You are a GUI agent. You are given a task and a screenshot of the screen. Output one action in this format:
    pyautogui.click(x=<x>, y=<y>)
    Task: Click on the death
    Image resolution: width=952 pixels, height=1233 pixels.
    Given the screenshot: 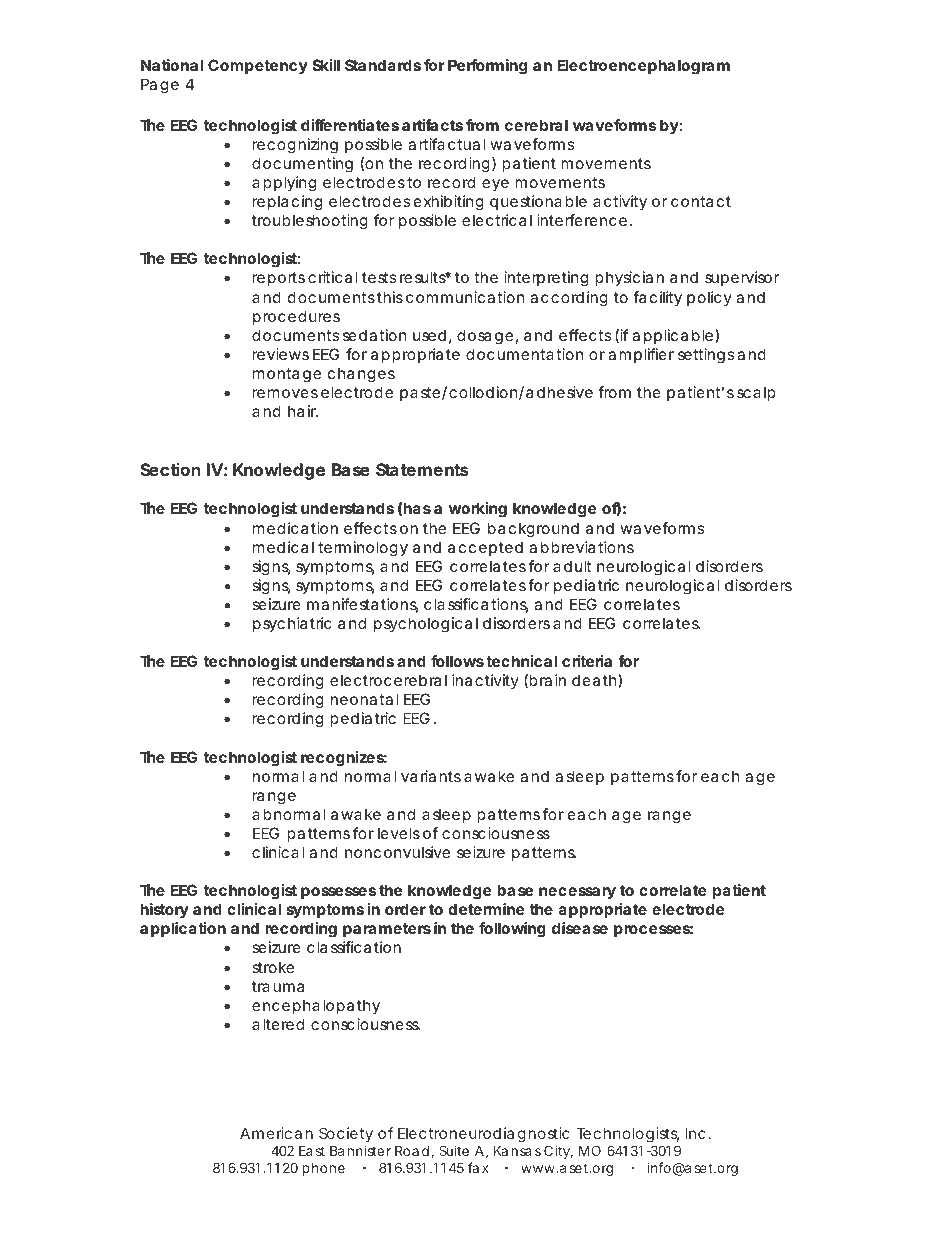 What is the action you would take?
    pyautogui.click(x=595, y=681)
